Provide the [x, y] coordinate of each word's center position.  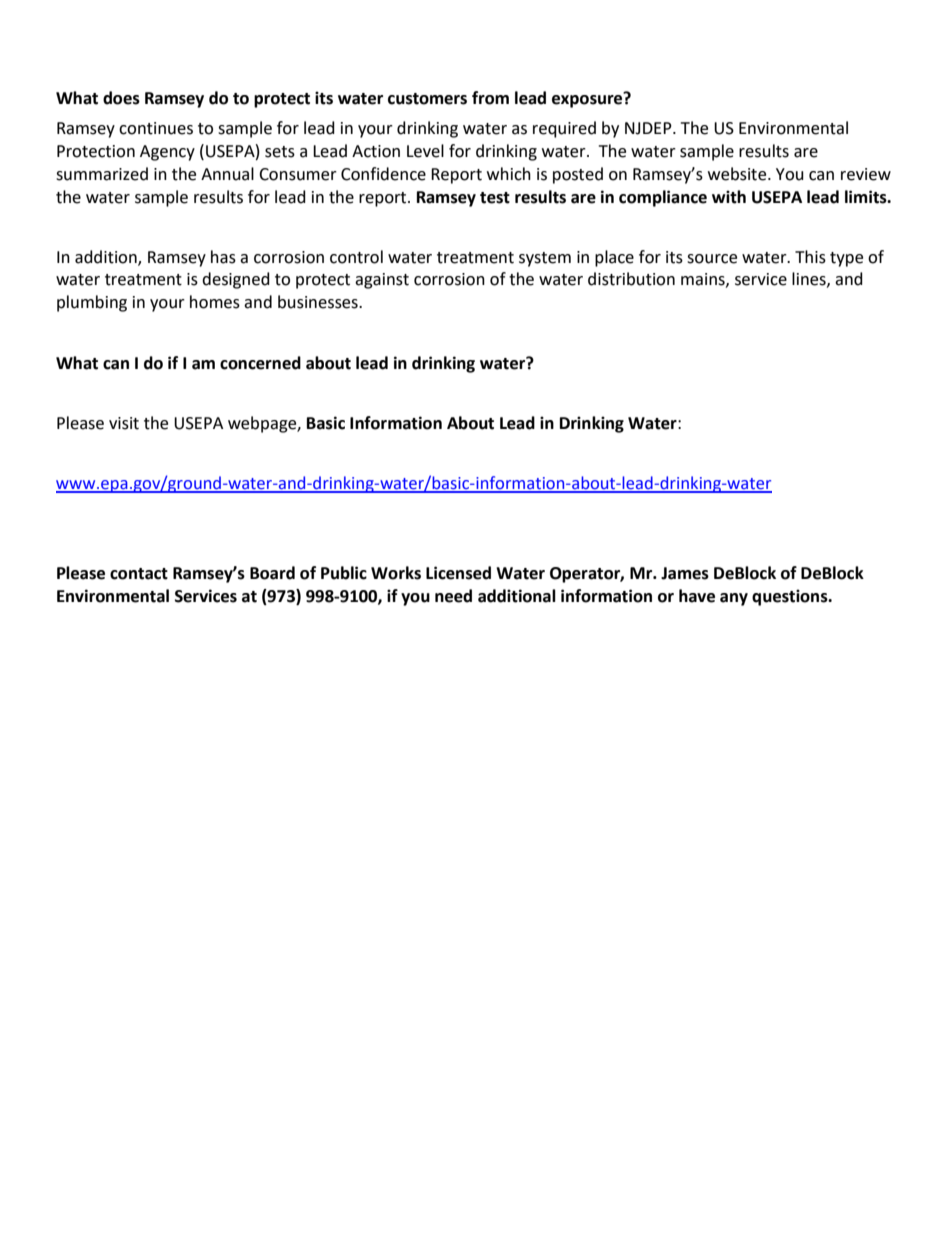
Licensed [458, 573]
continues [156, 128]
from [490, 98]
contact [139, 574]
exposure [588, 100]
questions [791, 597]
